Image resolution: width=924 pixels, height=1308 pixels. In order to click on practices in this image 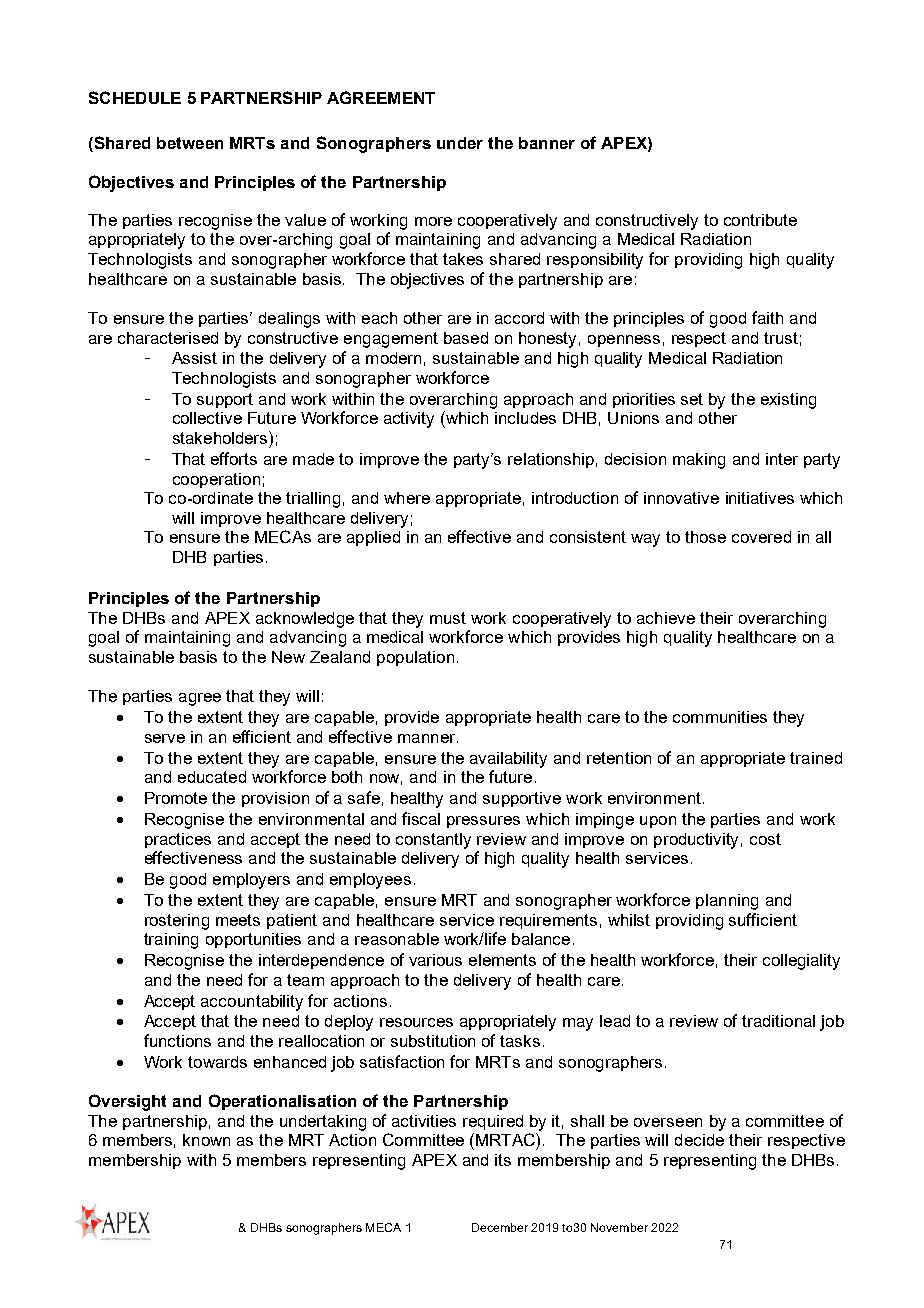, I will do `click(178, 840)`.
